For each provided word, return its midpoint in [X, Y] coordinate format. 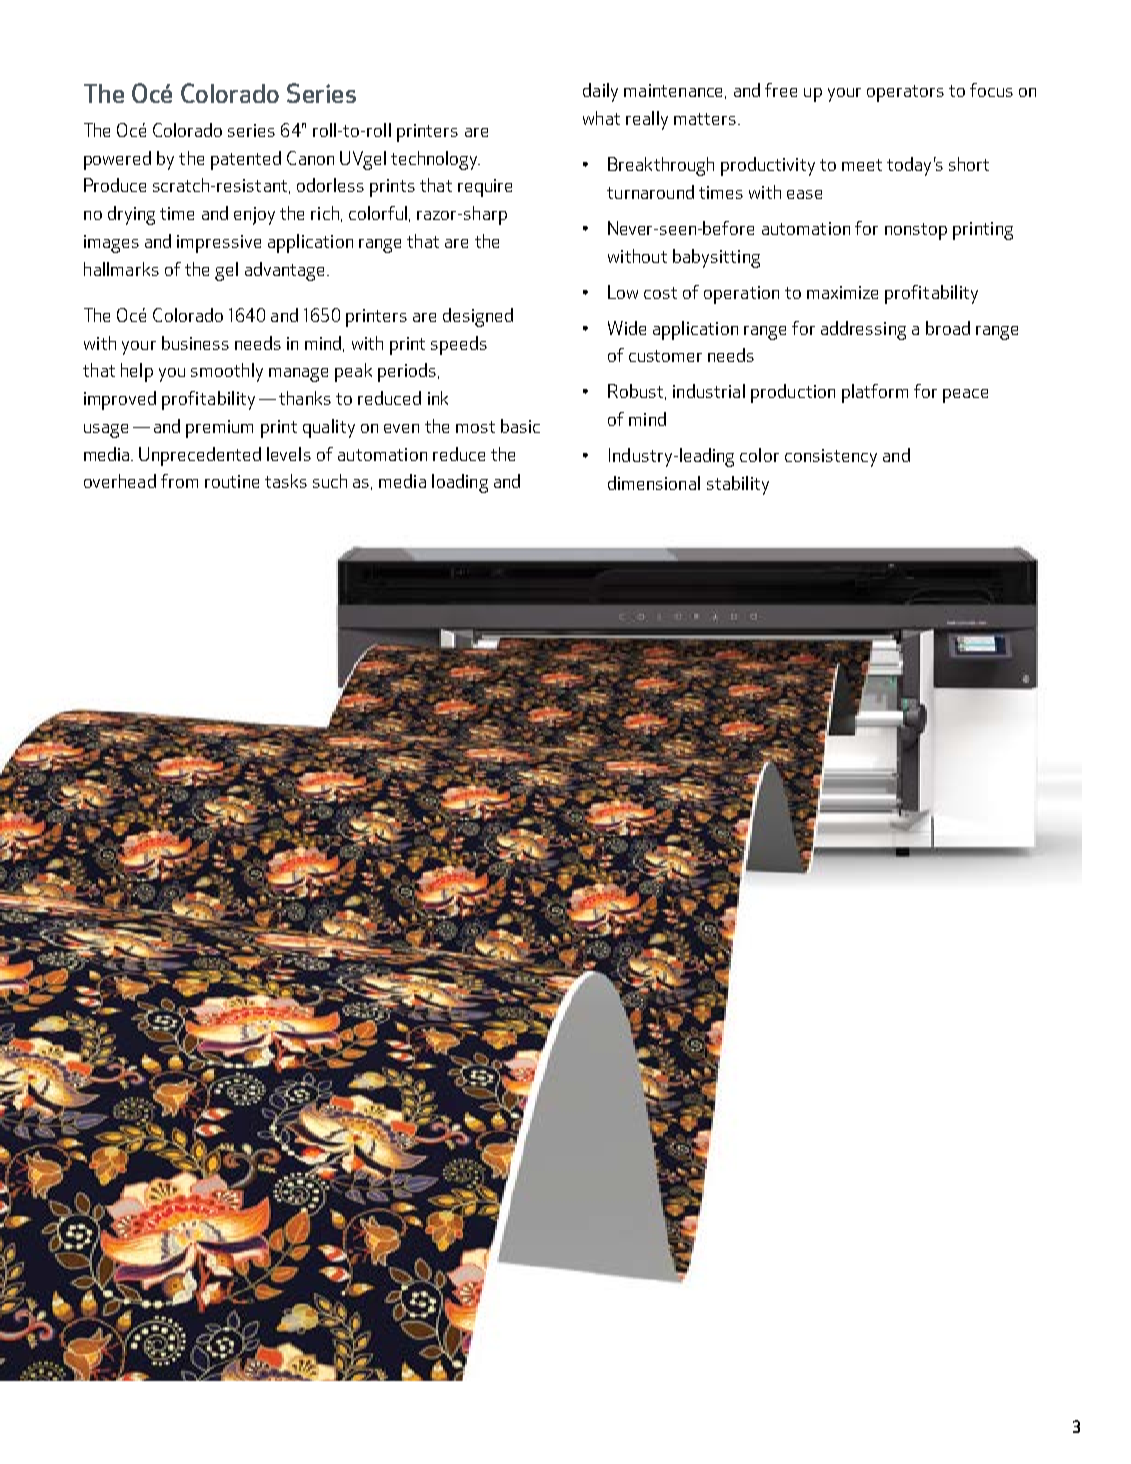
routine [232, 481]
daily [600, 92]
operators [905, 93]
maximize [842, 292]
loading [460, 483]
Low [623, 292]
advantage [286, 271]
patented [246, 160]
